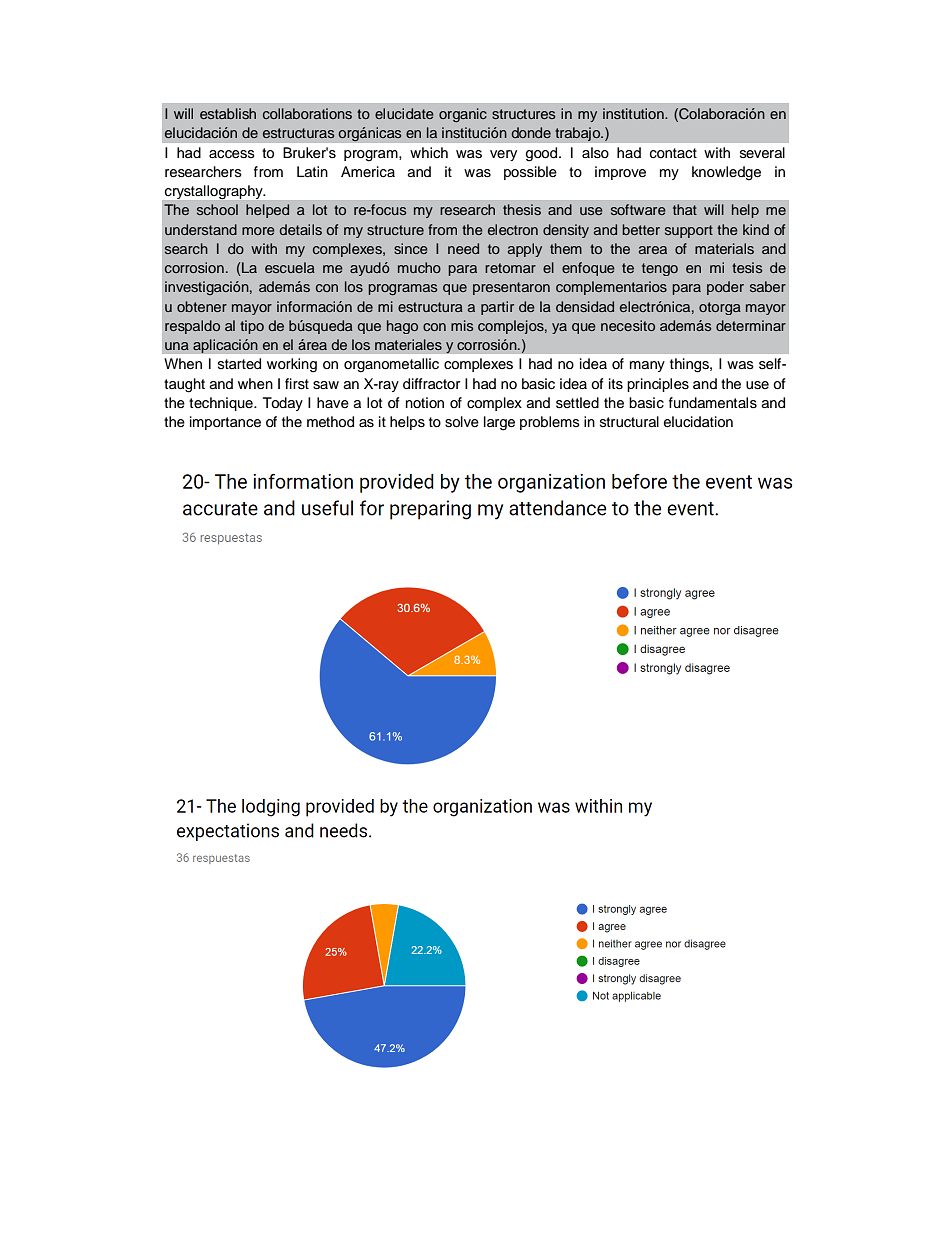  What do you see at coordinates (698, 422) in the image?
I see `elucidation` at bounding box center [698, 422].
